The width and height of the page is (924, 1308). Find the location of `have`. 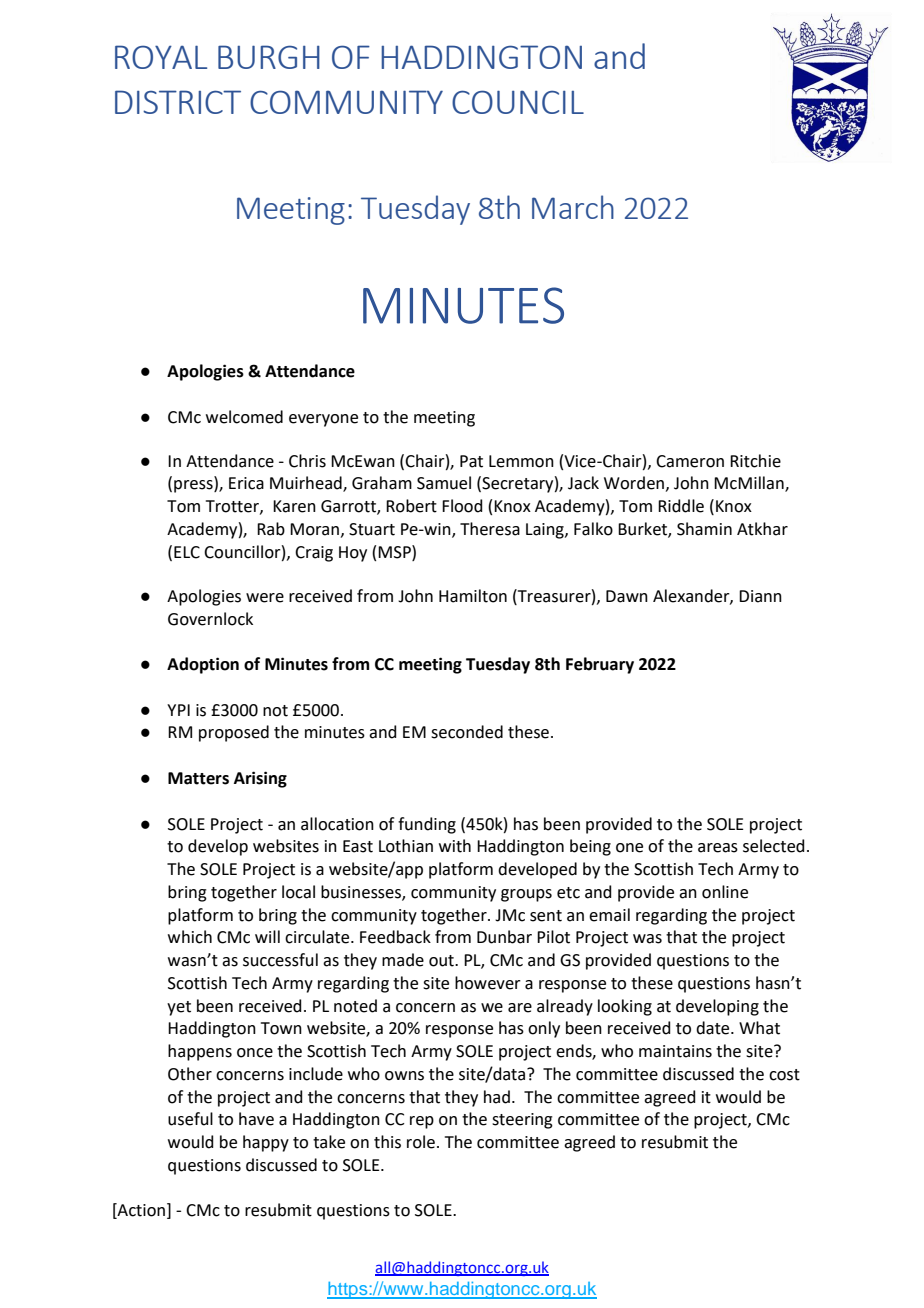

have is located at coordinates (256, 1119).
